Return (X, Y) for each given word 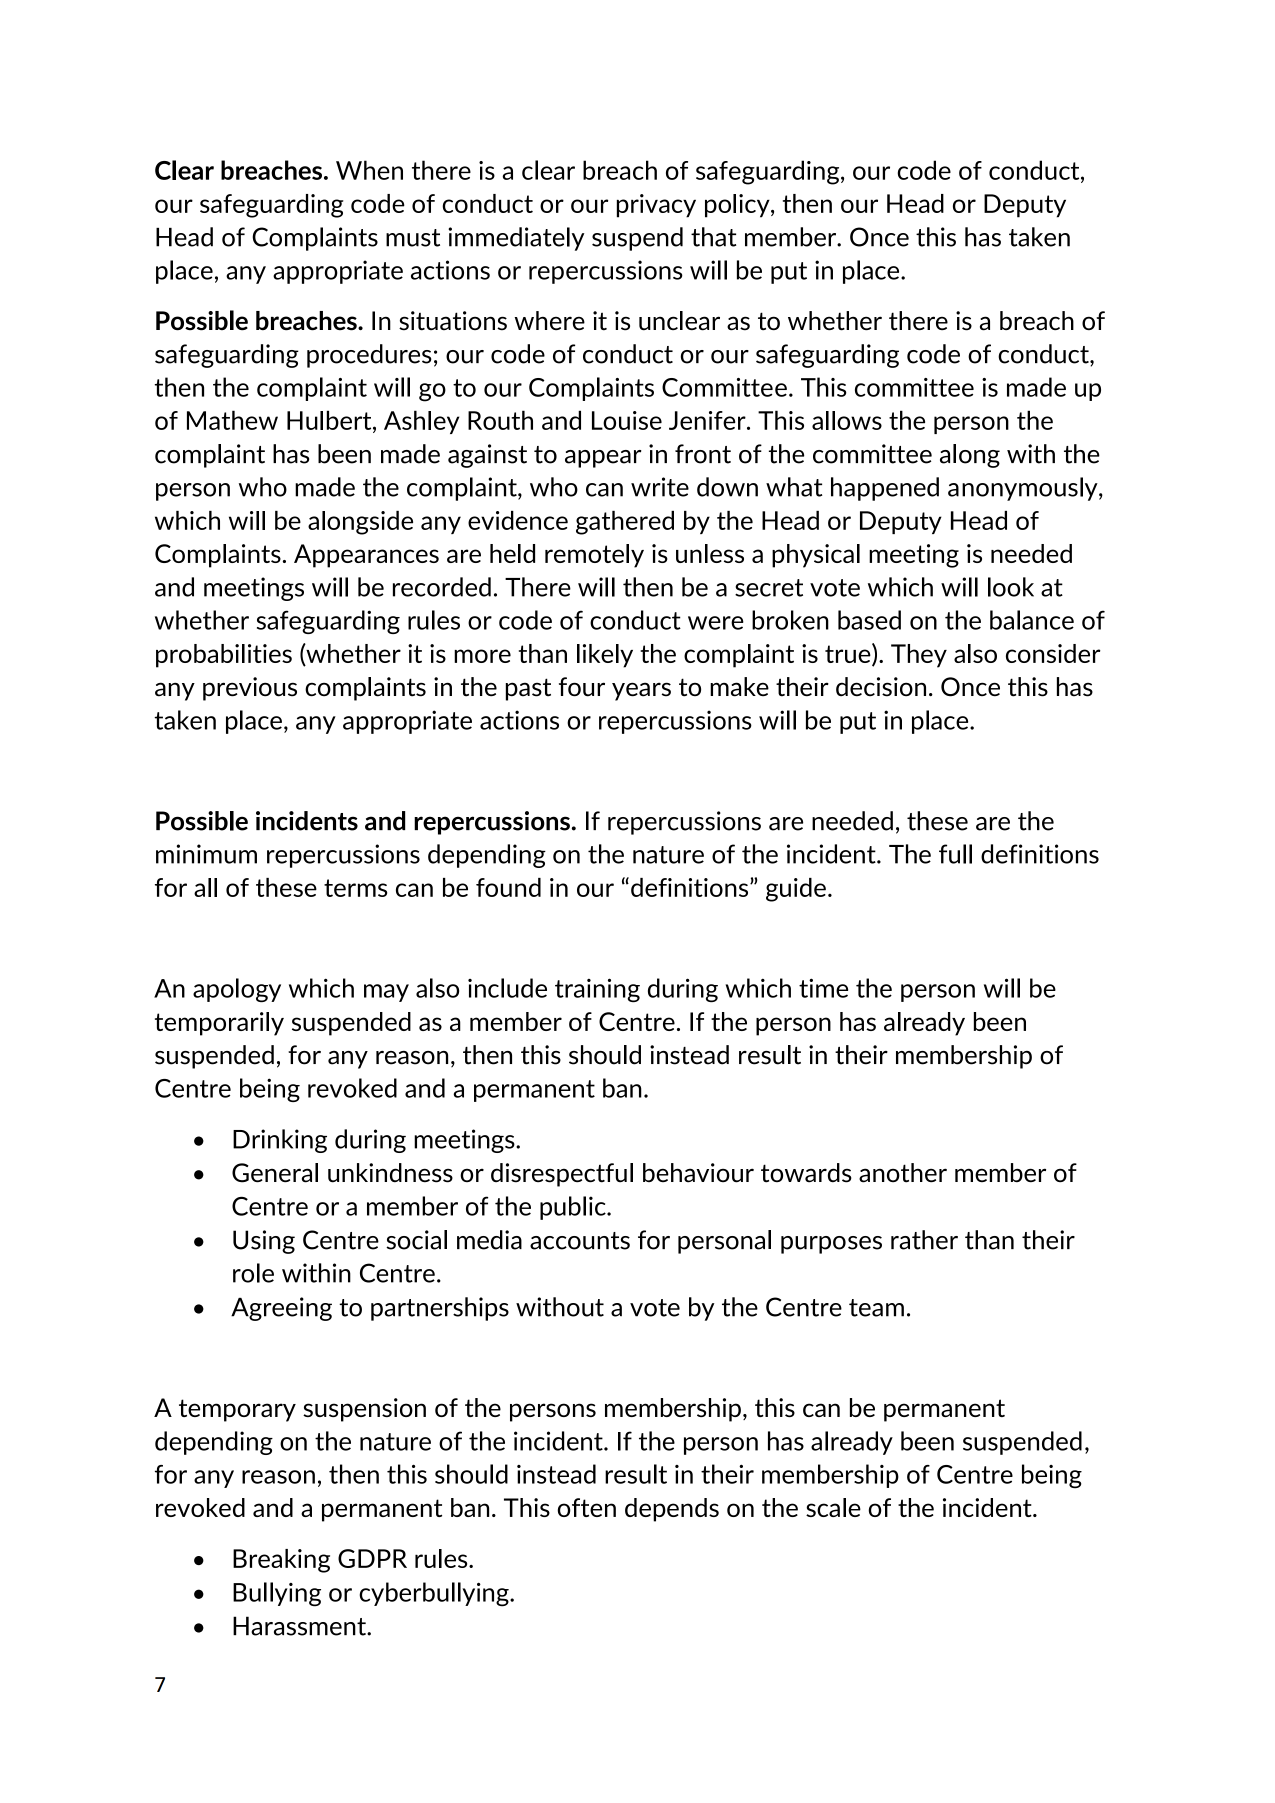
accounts (580, 1241)
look (1011, 587)
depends (672, 1510)
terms (355, 888)
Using (264, 1242)
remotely (594, 556)
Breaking (281, 1561)
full (955, 854)
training (597, 990)
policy (738, 206)
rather (924, 1240)
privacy (656, 206)
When (369, 170)
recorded (442, 587)
